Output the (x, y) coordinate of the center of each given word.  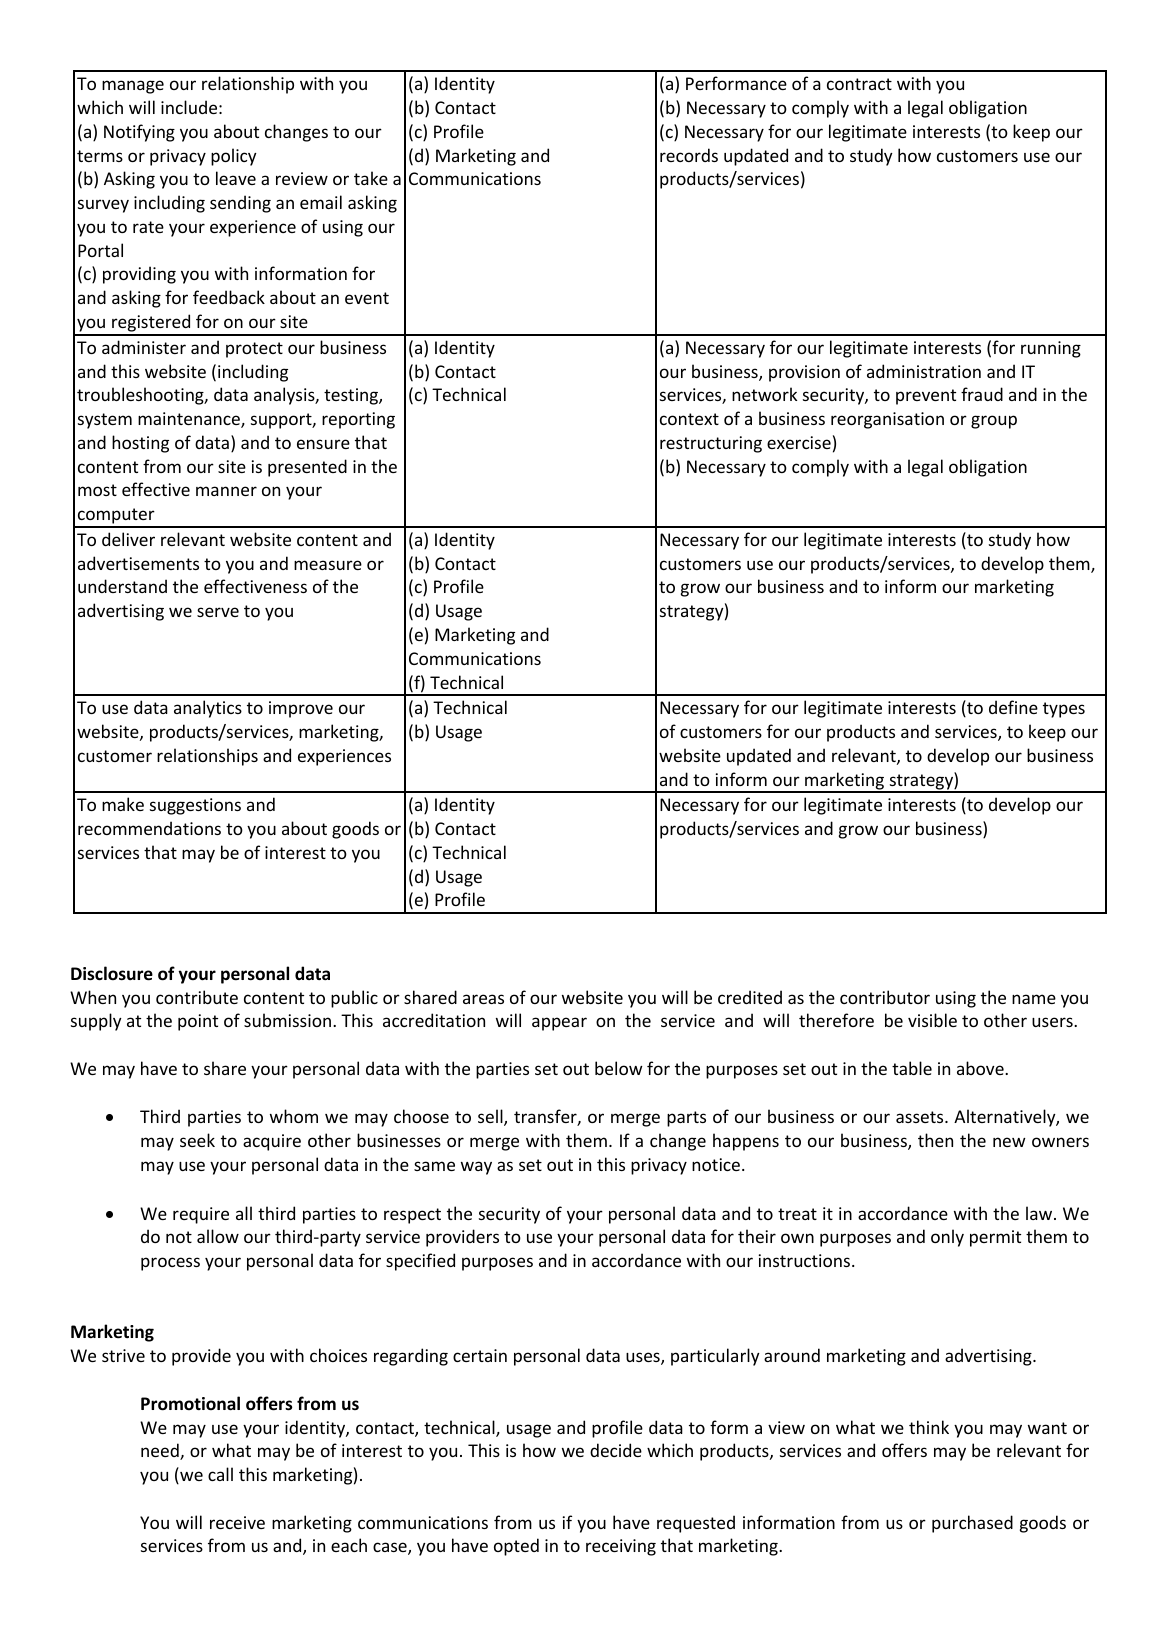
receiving (621, 1547)
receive (237, 1522)
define (1013, 707)
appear (559, 1024)
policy (234, 157)
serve (218, 612)
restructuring (711, 444)
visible (932, 1020)
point (198, 1022)
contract (859, 84)
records (689, 155)
